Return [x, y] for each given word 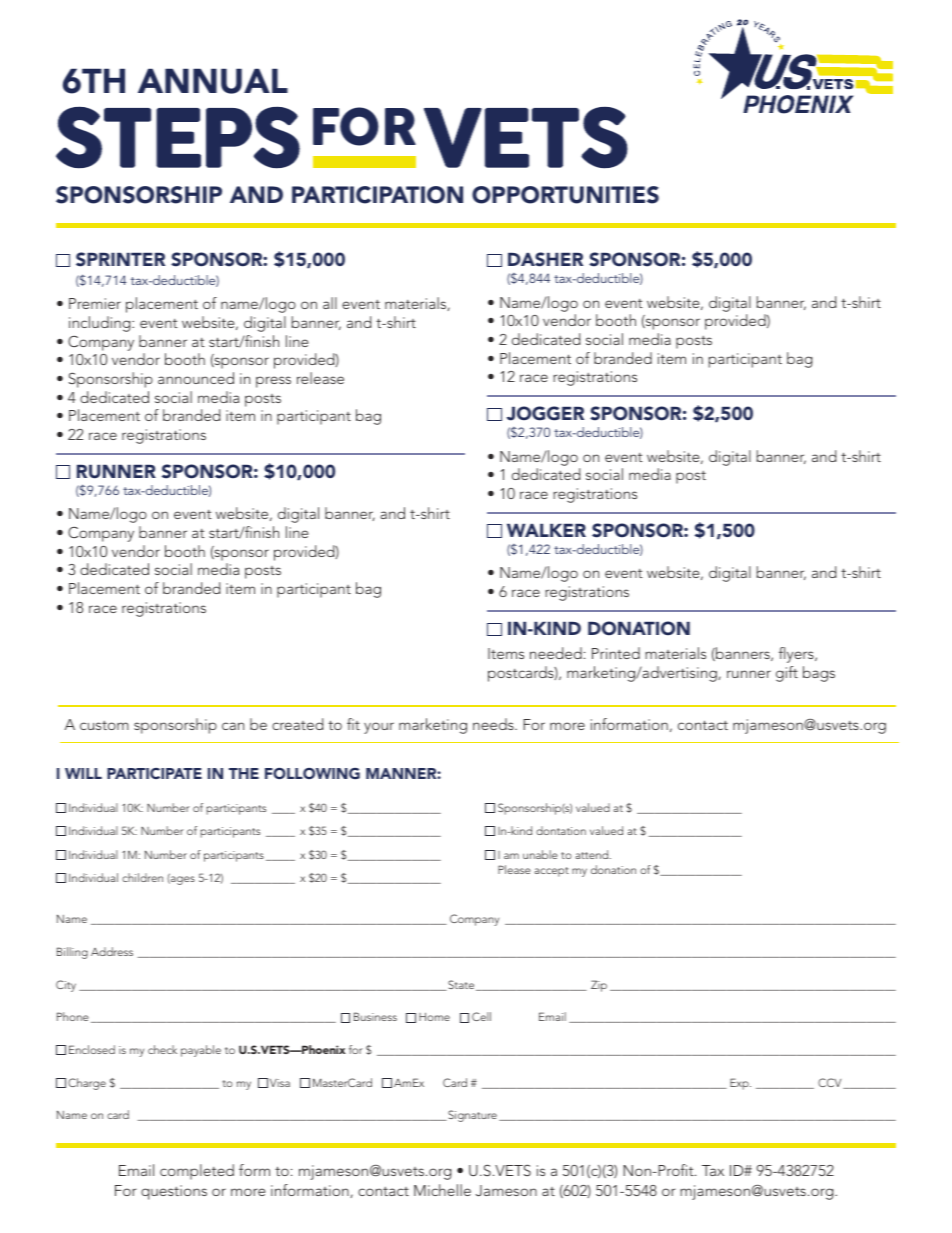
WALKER [546, 530]
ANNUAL [213, 81]
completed [197, 1172]
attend [593, 854]
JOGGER [545, 413]
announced [196, 378]
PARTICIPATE [154, 773]
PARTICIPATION [377, 195]
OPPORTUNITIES [565, 195]
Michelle [442, 1190]
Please [514, 869]
